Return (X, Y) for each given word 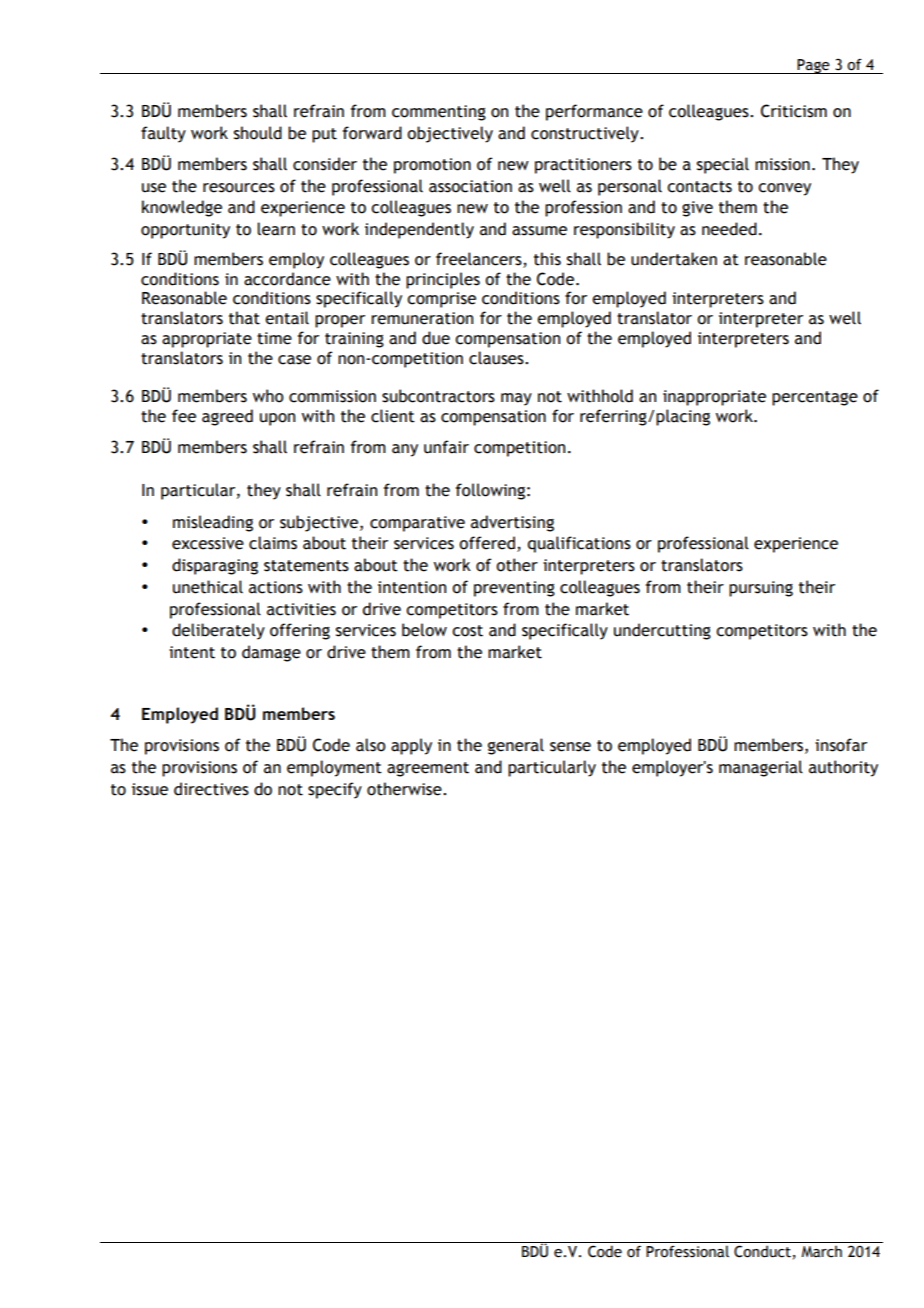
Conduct (762, 1251)
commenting (439, 113)
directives (211, 789)
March (821, 1252)
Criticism (794, 111)
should (258, 133)
